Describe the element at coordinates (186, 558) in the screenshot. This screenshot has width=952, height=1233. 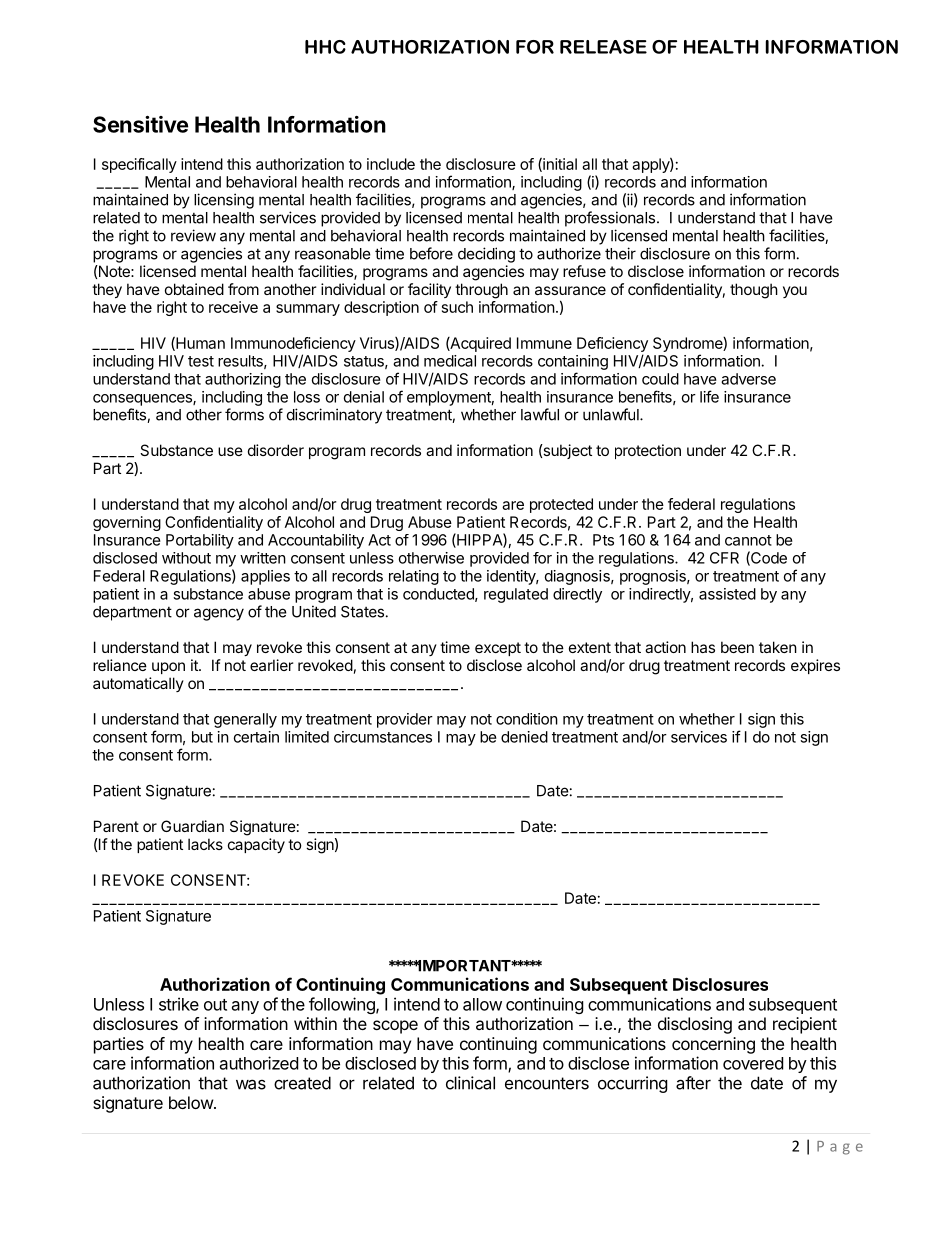
I see `without` at that location.
